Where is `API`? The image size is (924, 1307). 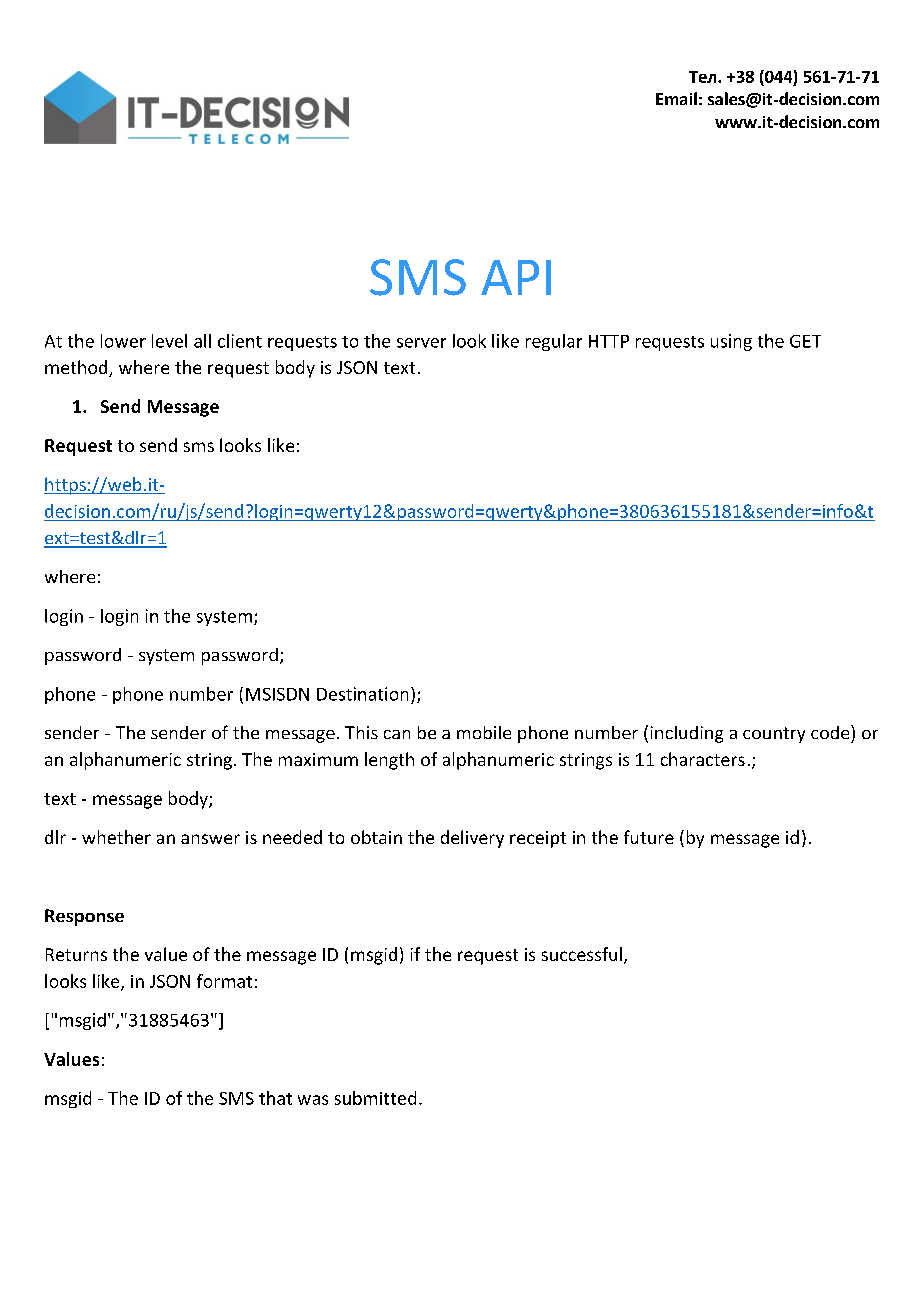 API is located at coordinates (516, 277).
